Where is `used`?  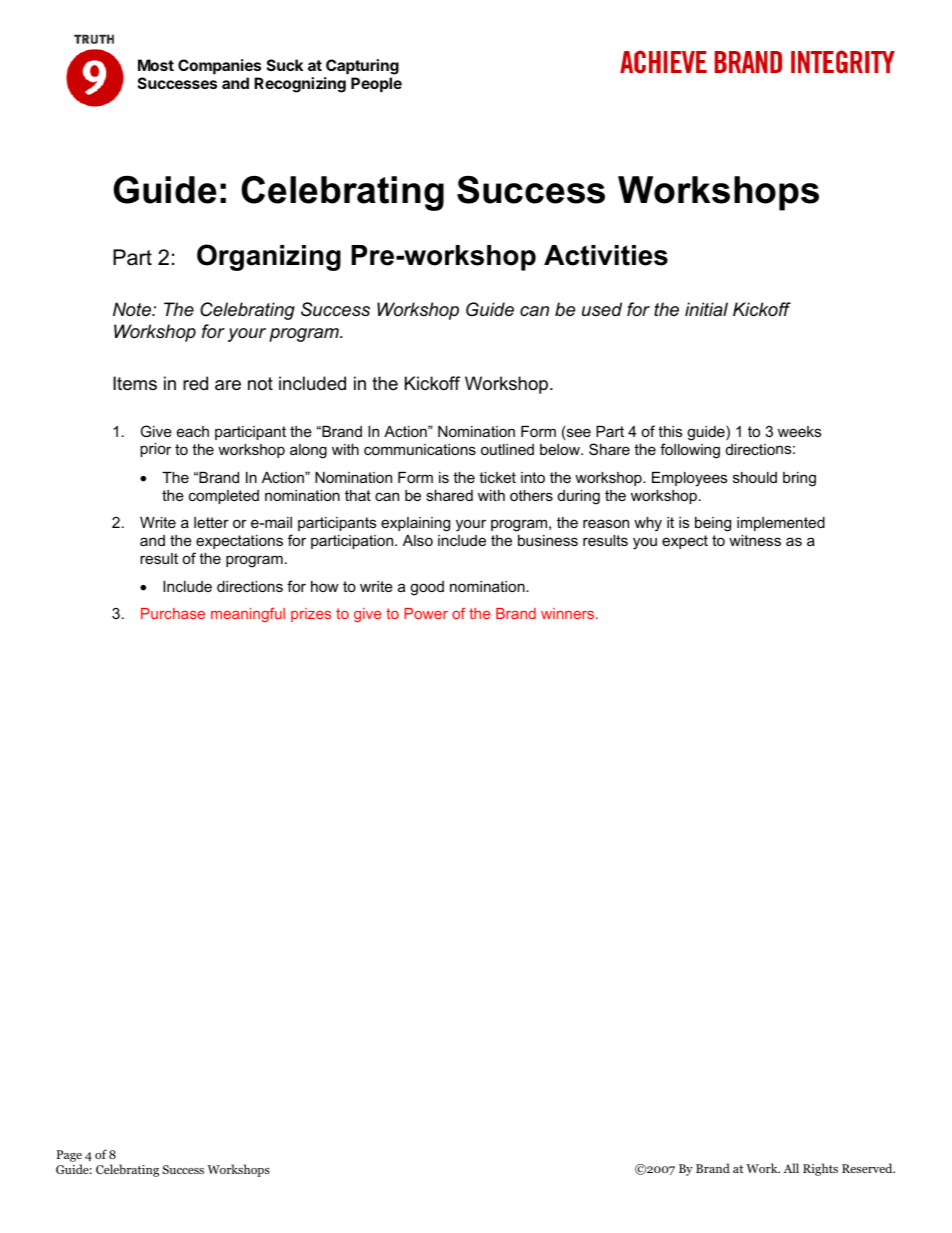
used is located at coordinates (602, 309).
